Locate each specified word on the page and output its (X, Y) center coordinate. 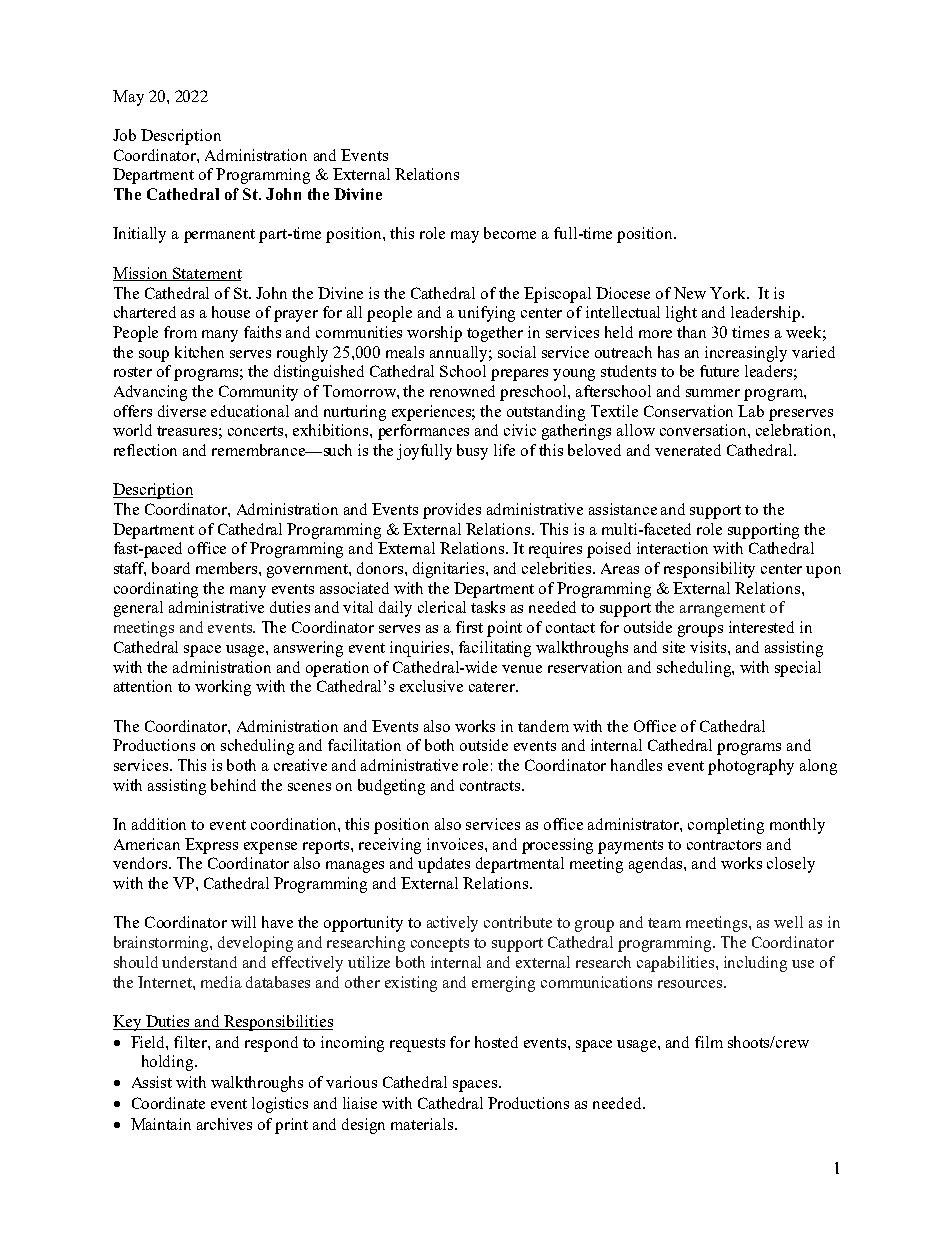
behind (233, 785)
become (510, 233)
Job (124, 135)
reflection (145, 450)
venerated (688, 450)
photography (751, 767)
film (709, 1042)
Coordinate (168, 1103)
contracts (491, 786)
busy (472, 452)
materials (422, 1124)
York (729, 293)
